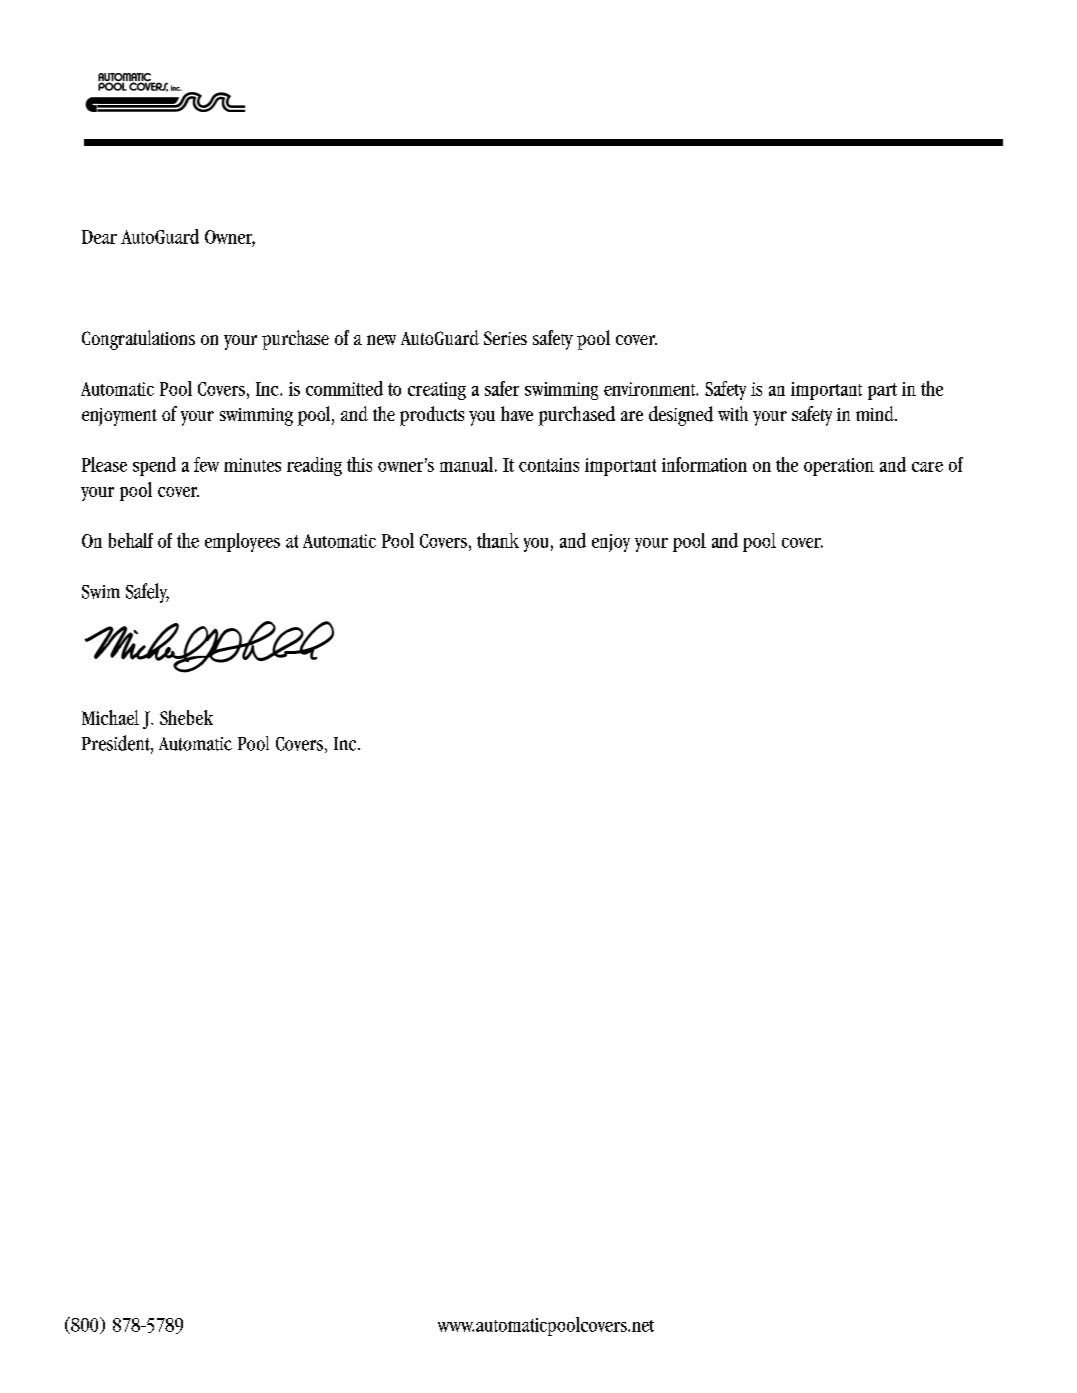 The height and width of the screenshot is (1393, 1077). What do you see at coordinates (927, 467) in the screenshot?
I see `care` at bounding box center [927, 467].
